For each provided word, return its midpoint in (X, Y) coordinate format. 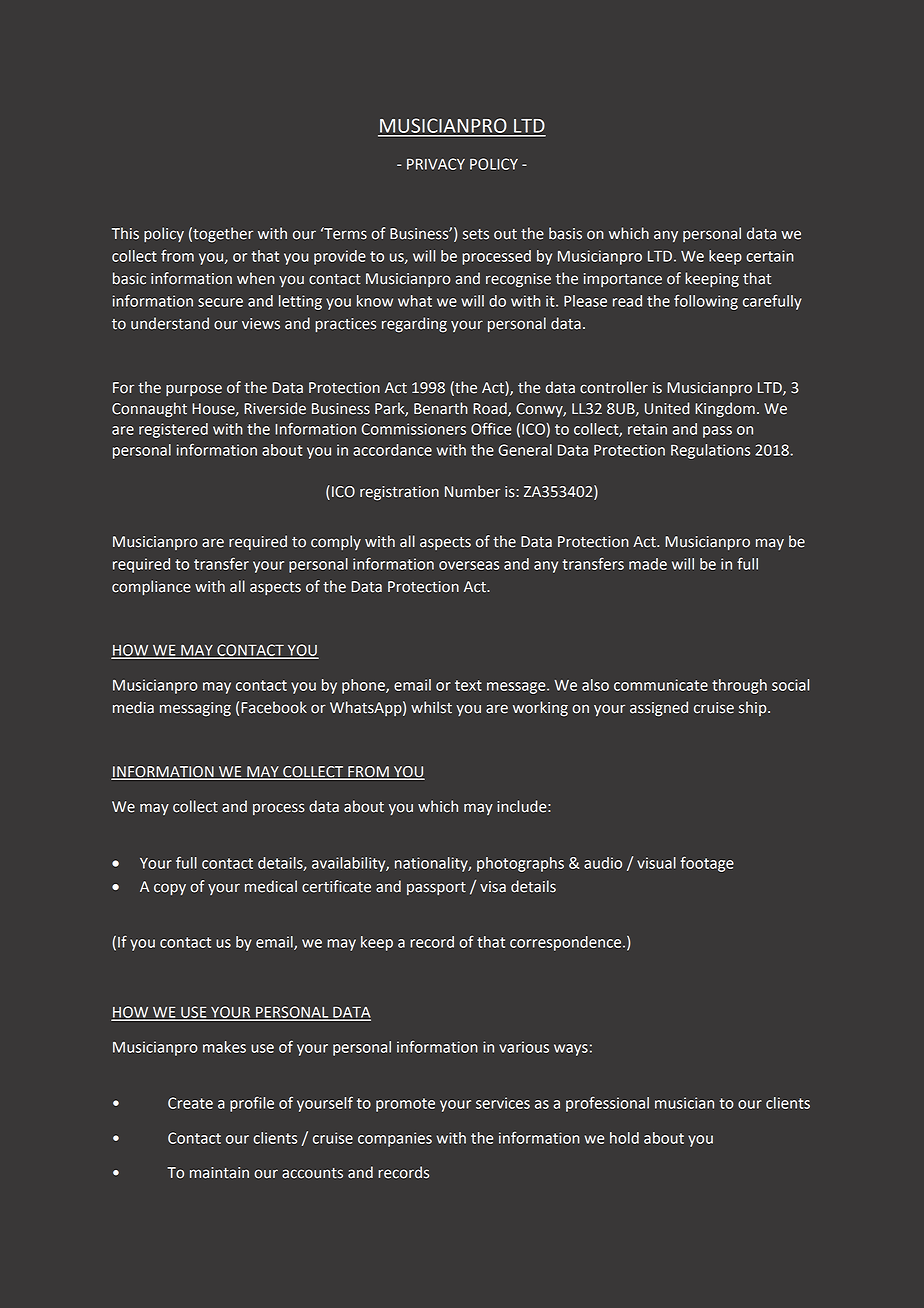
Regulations (710, 451)
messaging (195, 709)
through (739, 686)
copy (170, 889)
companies (395, 1139)
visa (493, 887)
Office (491, 428)
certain (770, 256)
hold (624, 1138)
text (468, 685)
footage (707, 864)
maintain (219, 1173)
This (125, 233)
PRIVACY (436, 164)
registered (173, 430)
